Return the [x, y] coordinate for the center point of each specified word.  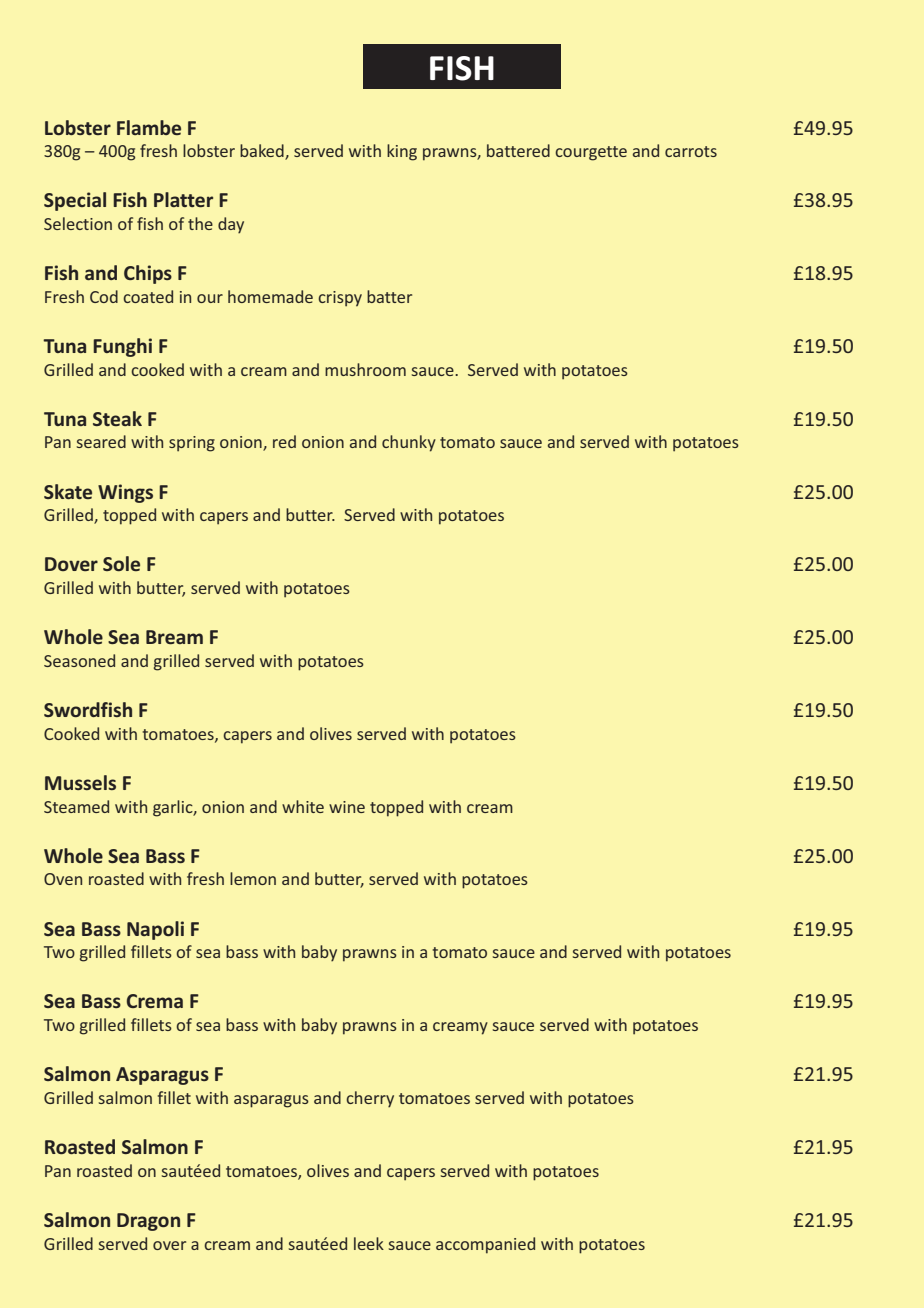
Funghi [122, 347]
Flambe [149, 127]
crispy [340, 299]
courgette [591, 153]
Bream [174, 637]
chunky [409, 443]
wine [347, 807]
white [303, 806]
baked [263, 152]
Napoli [155, 930]
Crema [155, 1001]
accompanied [485, 1245]
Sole [121, 563]
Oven [63, 879]
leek [369, 1243]
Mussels [80, 782]
